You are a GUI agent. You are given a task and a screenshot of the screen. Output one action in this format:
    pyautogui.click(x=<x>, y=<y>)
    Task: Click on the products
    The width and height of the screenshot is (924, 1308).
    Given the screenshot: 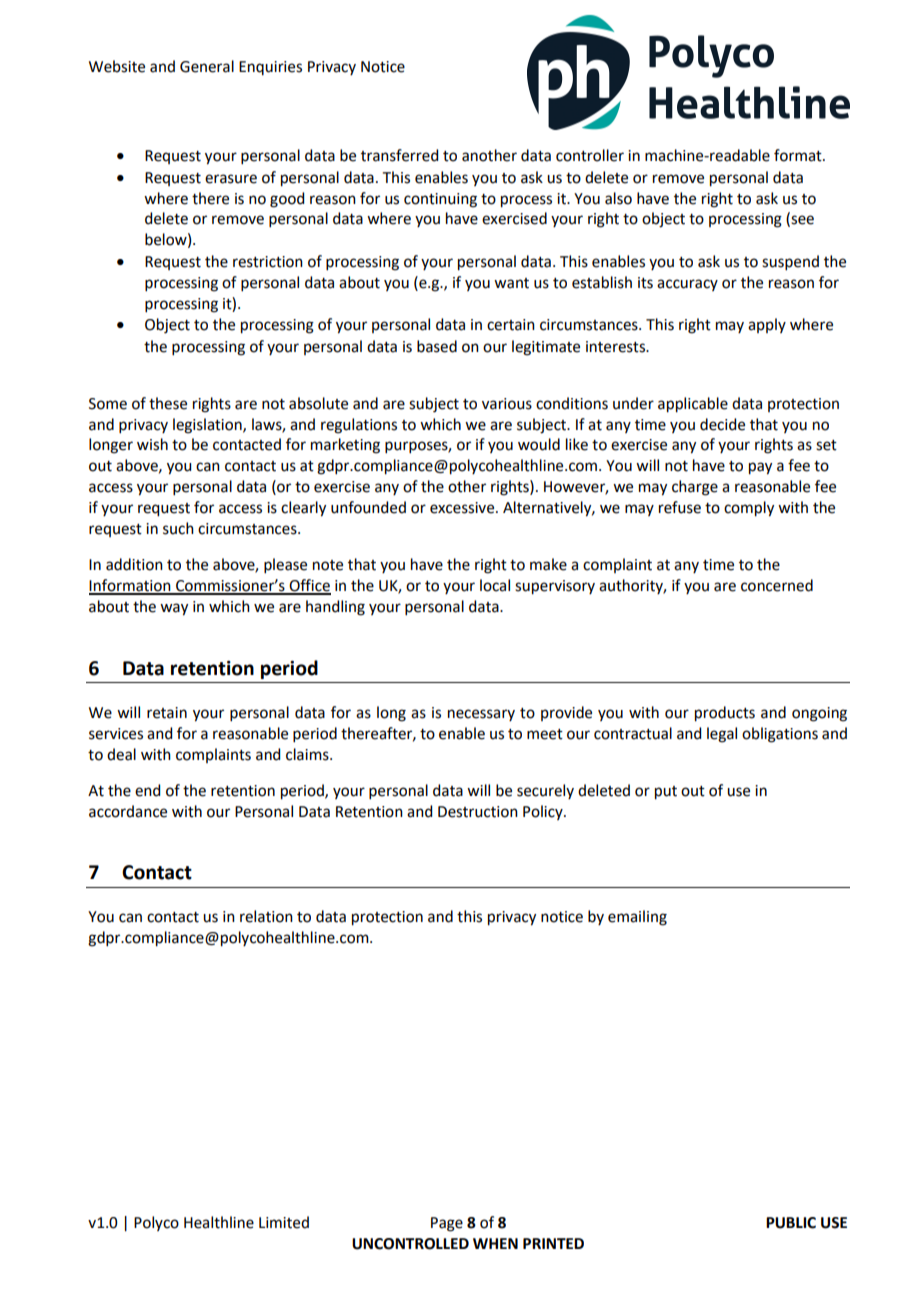 What is the action you would take?
    pyautogui.click(x=725, y=714)
